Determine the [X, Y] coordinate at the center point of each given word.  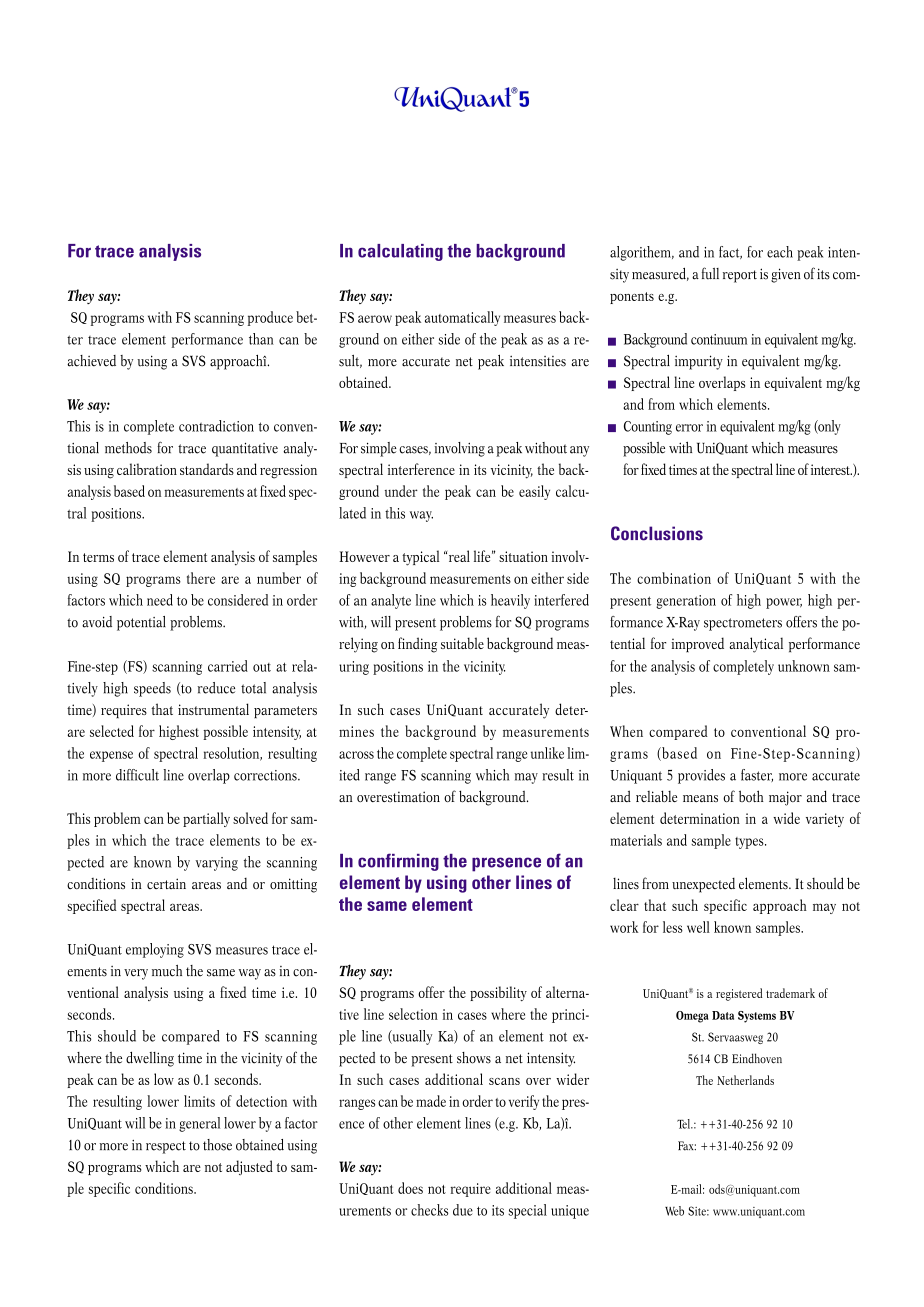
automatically [462, 318]
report [740, 276]
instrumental [213, 709]
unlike [547, 753]
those [217, 1145]
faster [757, 775]
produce [270, 318]
